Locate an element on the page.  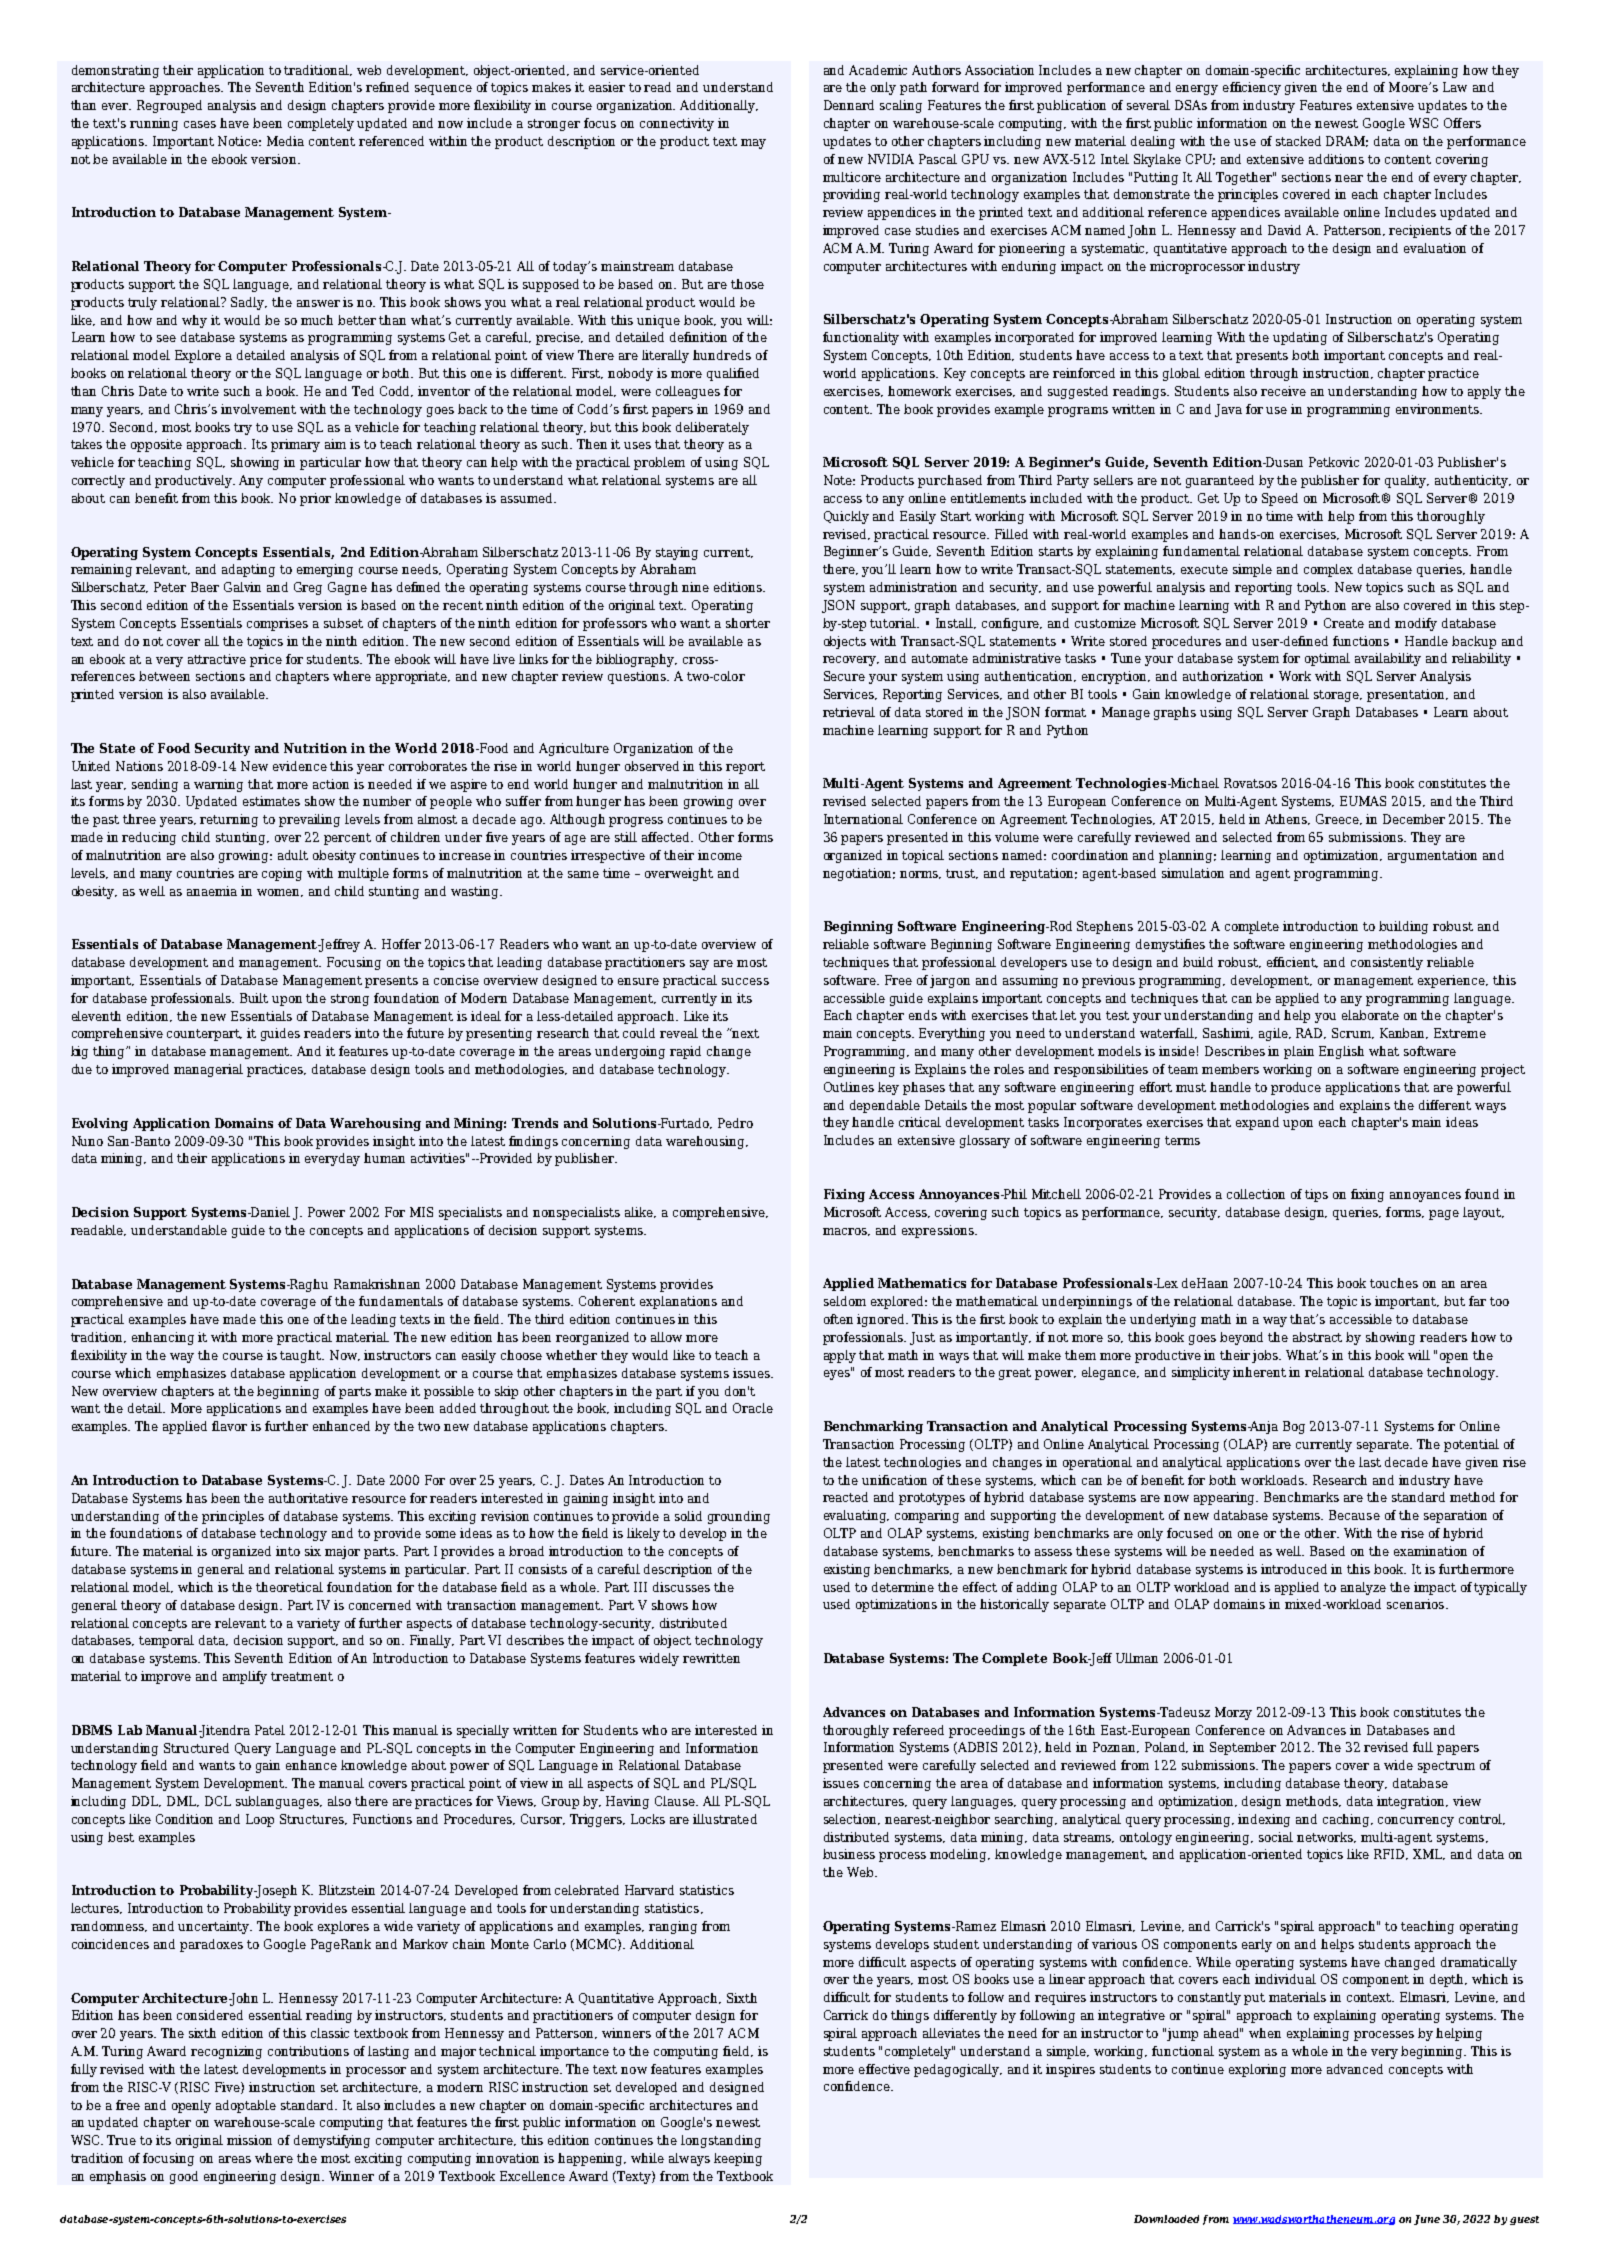
adoptable is located at coordinates (246, 2106).
